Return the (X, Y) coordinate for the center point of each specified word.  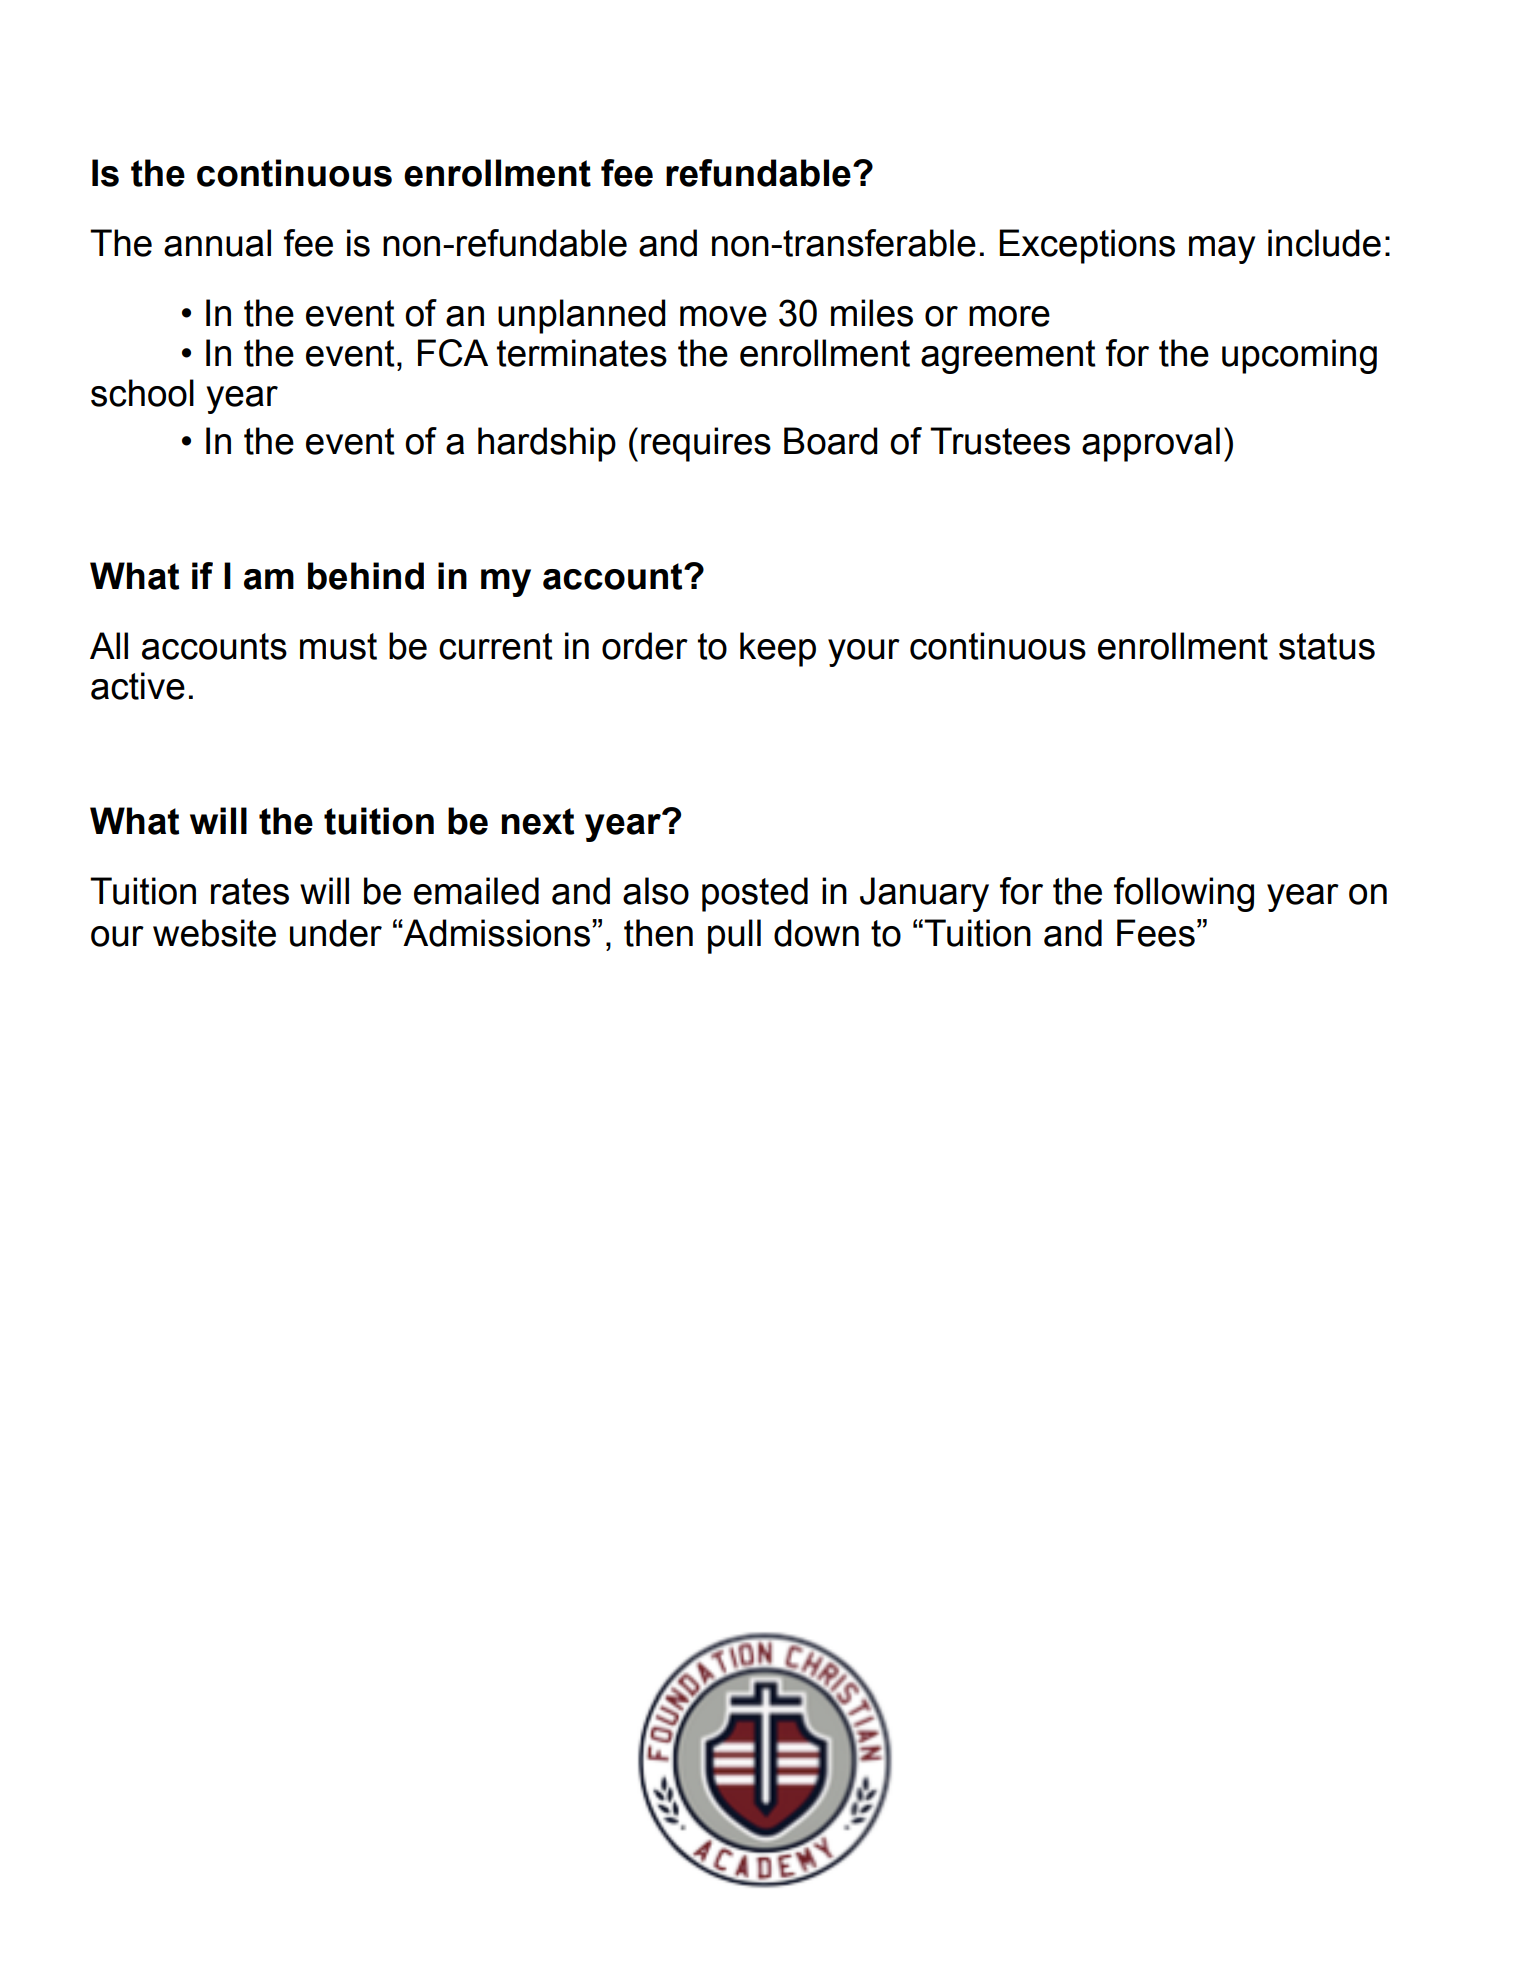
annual (217, 243)
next (538, 821)
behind (366, 576)
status (1327, 646)
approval (1151, 444)
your (864, 653)
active (138, 686)
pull (734, 936)
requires (706, 444)
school (142, 393)
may (1222, 250)
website (214, 933)
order (645, 646)
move (723, 316)
